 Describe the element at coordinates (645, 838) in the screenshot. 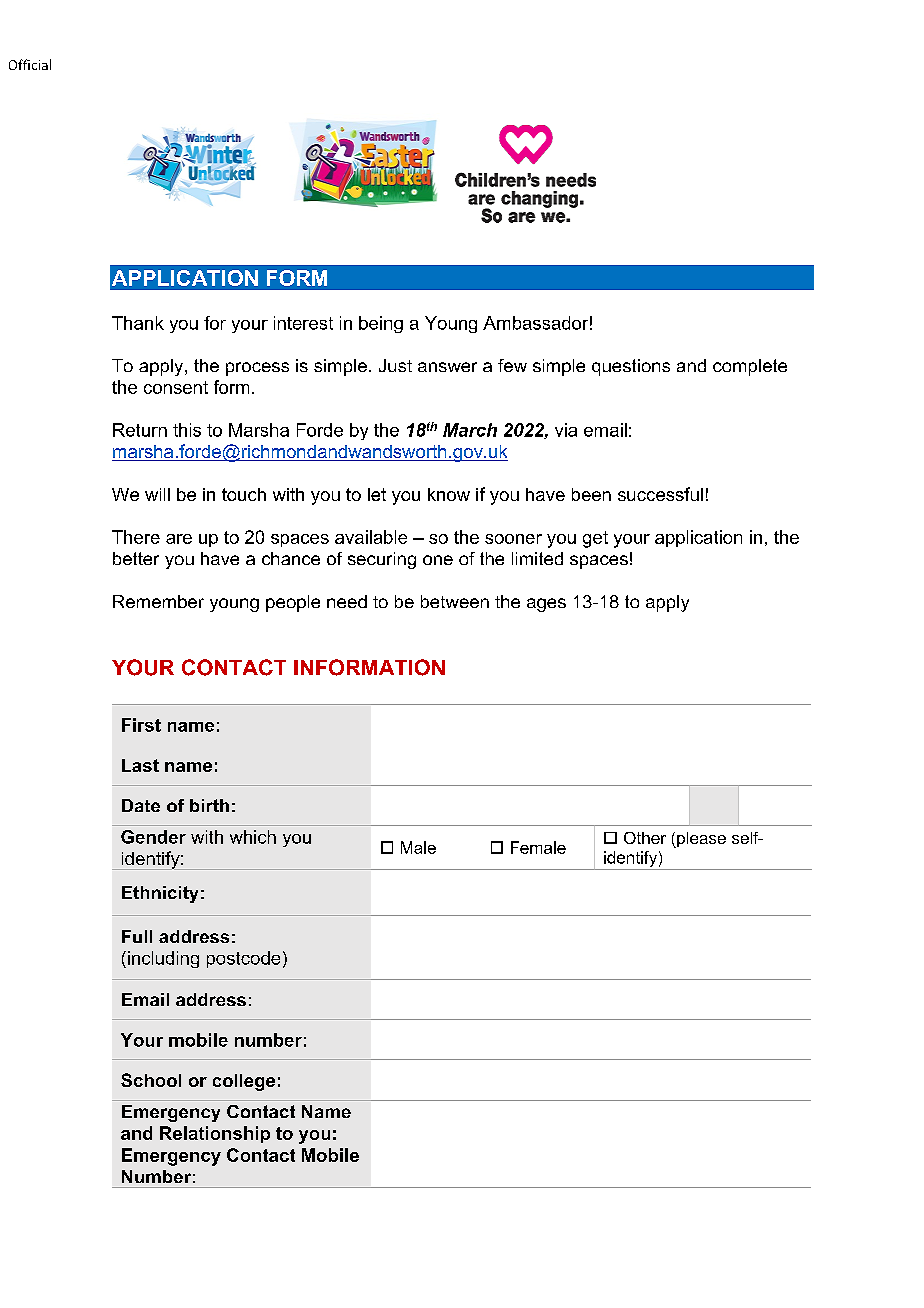

I see `Other` at that location.
